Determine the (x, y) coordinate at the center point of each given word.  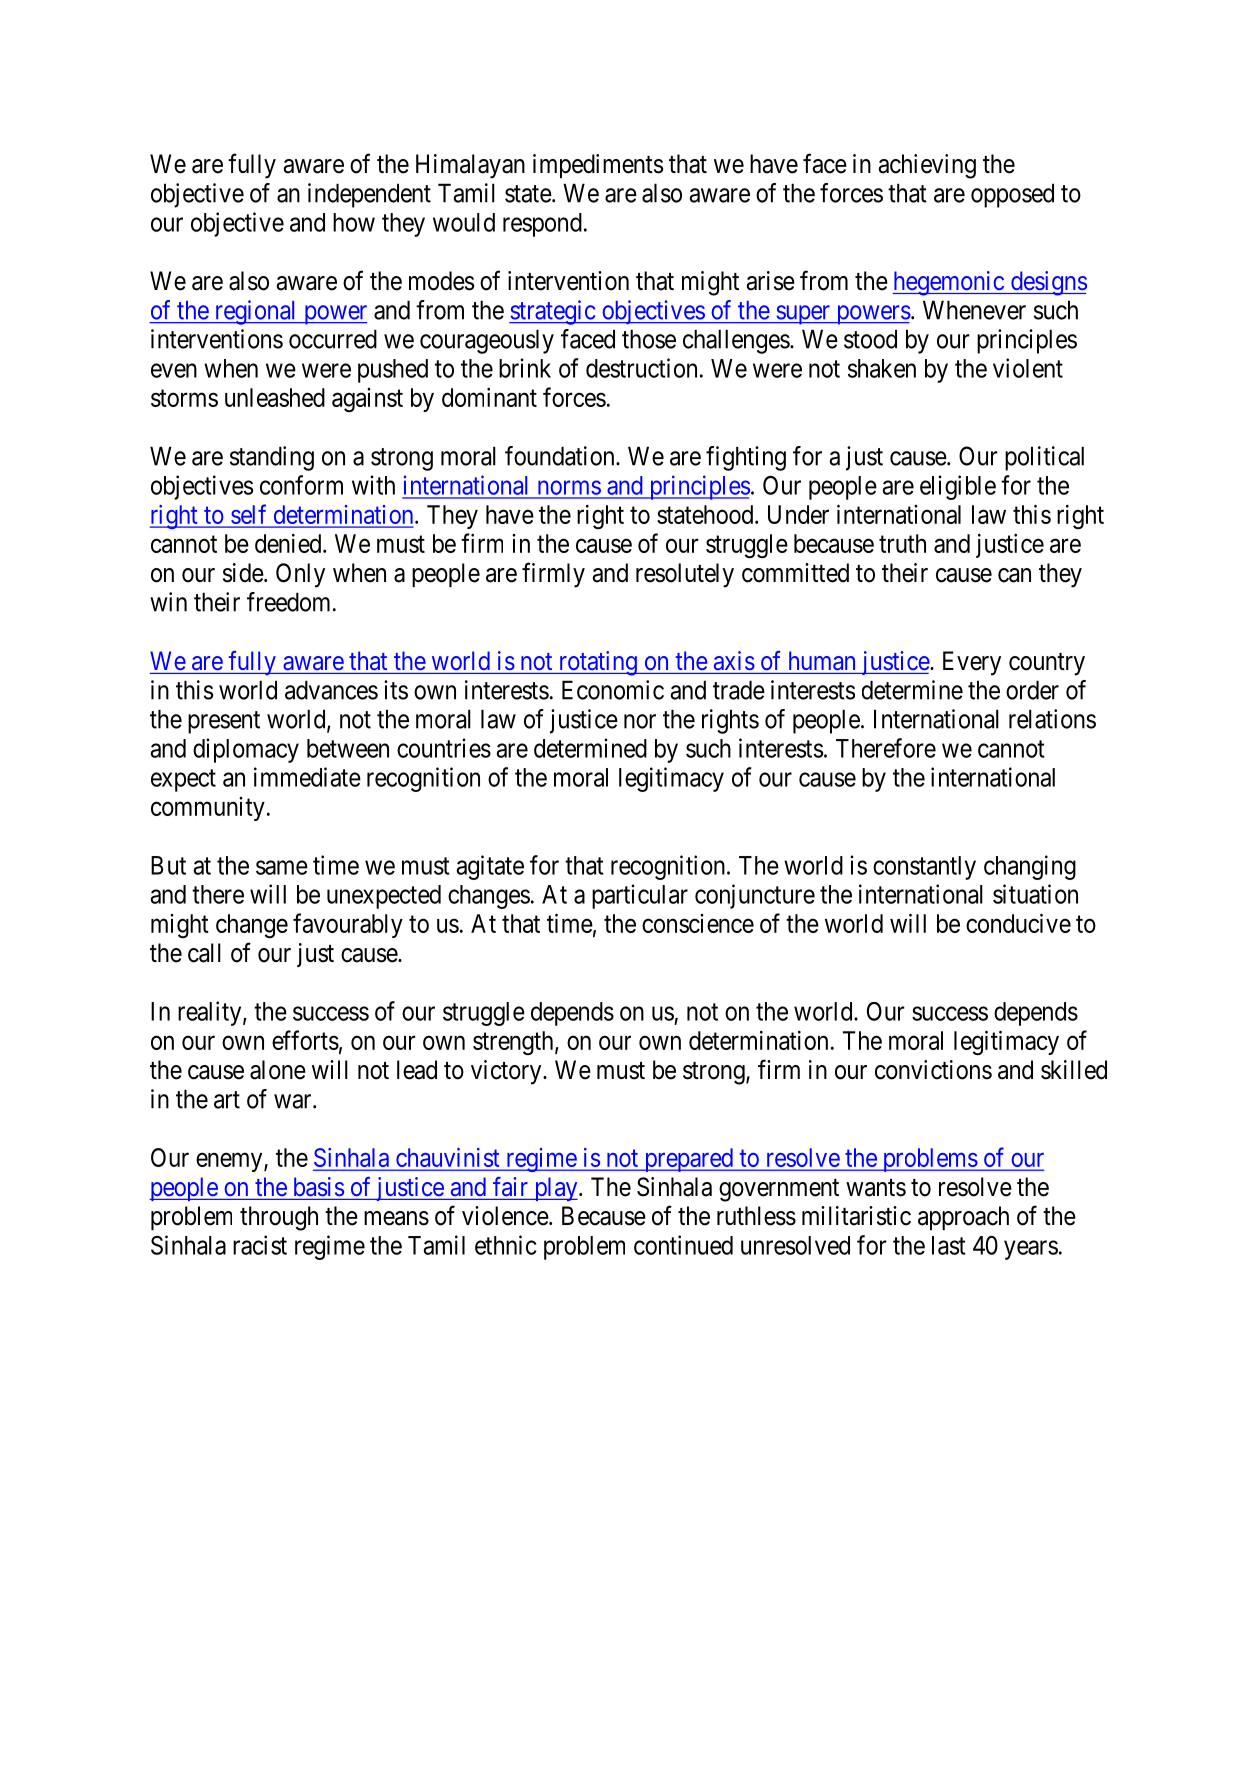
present (224, 722)
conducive (1018, 923)
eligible (958, 487)
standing (272, 458)
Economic (613, 690)
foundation (561, 456)
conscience (698, 923)
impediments (598, 166)
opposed (1012, 195)
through (279, 1218)
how (354, 222)
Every (972, 663)
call (204, 953)
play (556, 1189)
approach (963, 1218)
